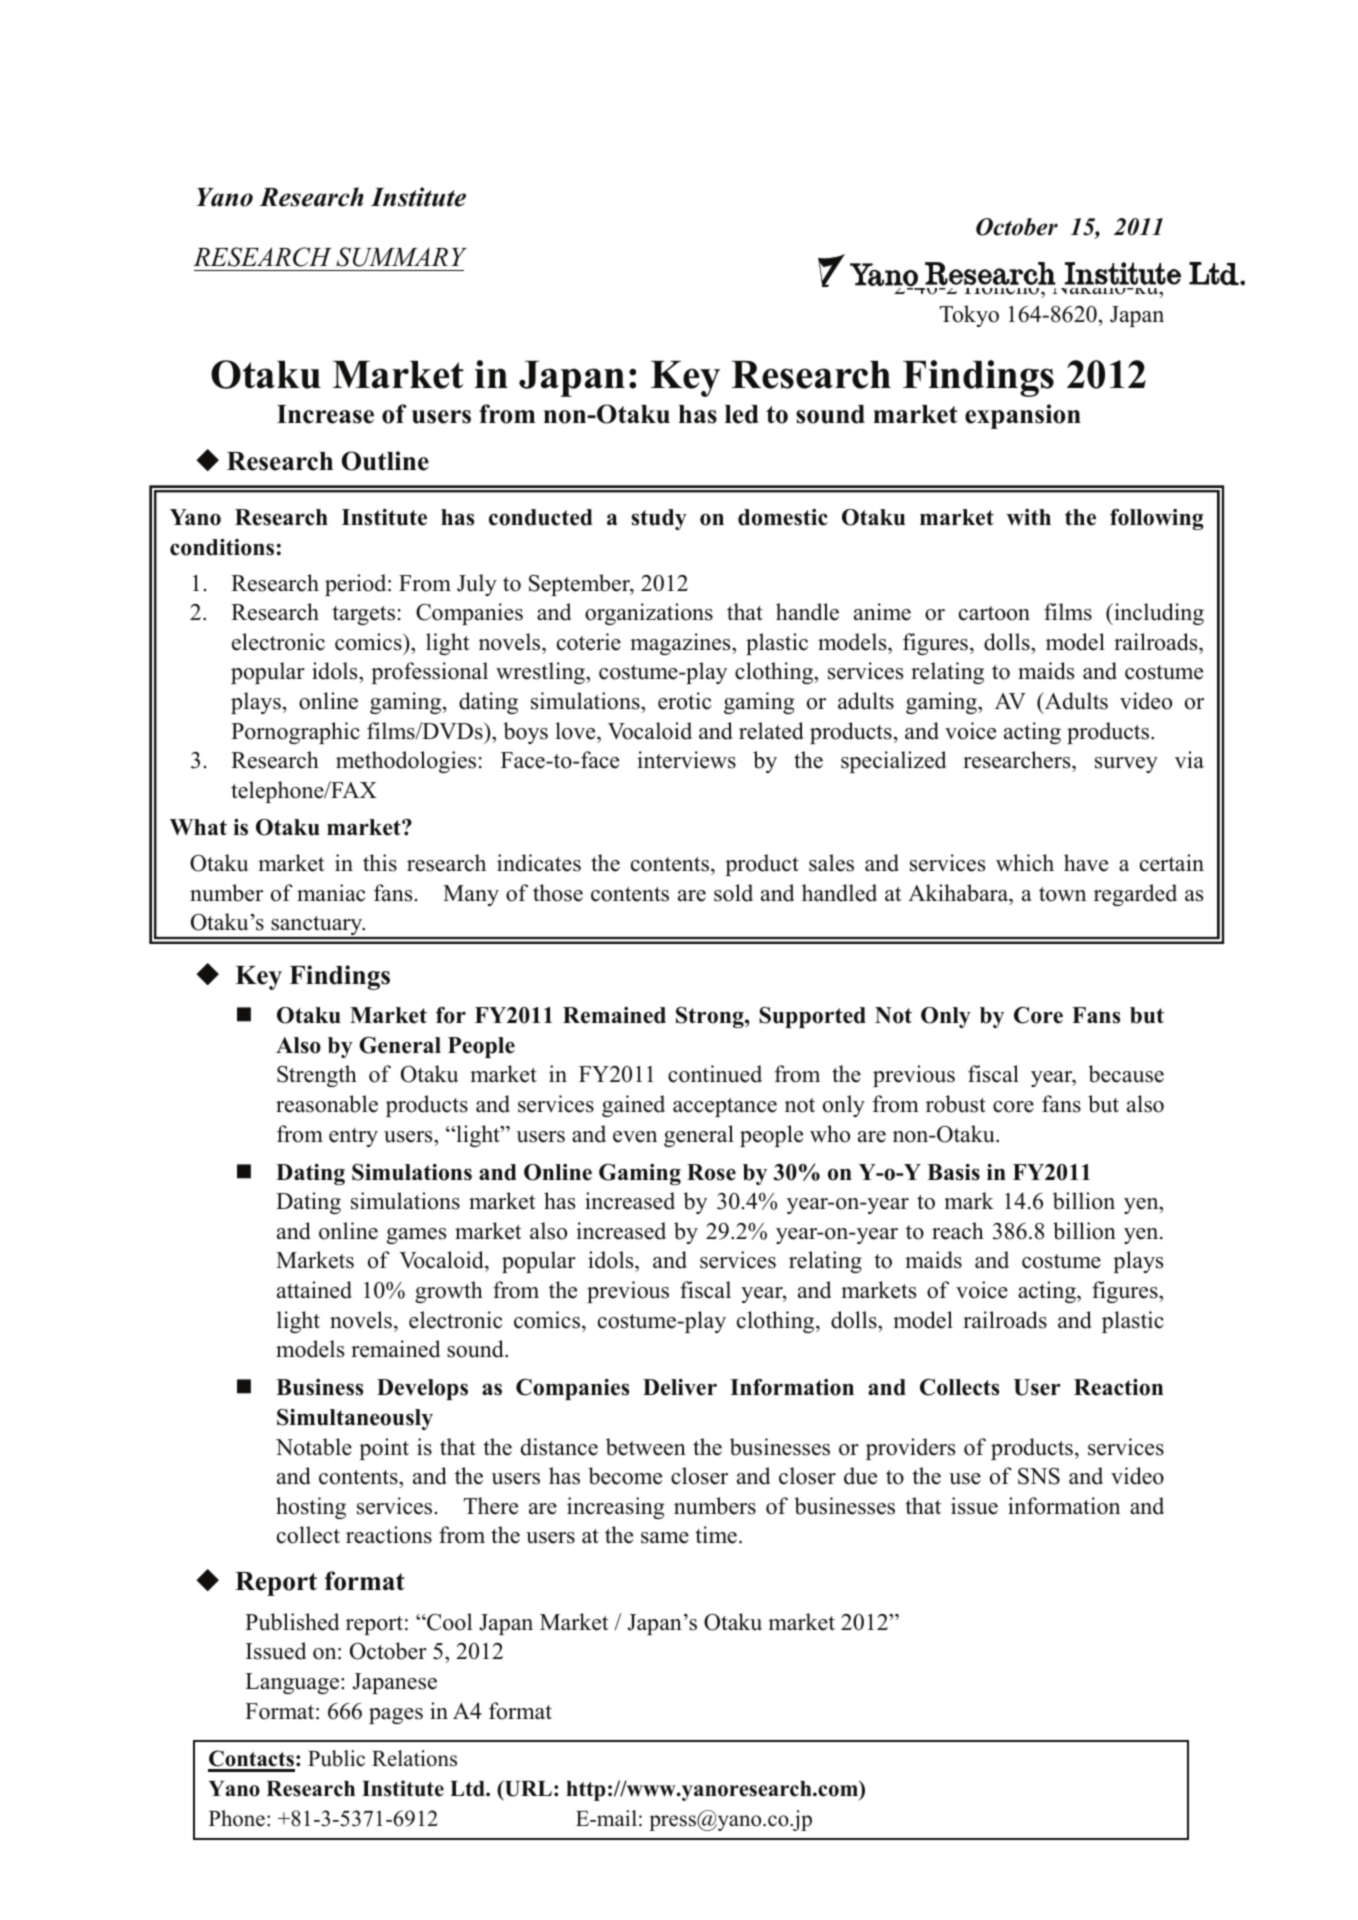 This screenshot has height=1920, width=1358. Describe the element at coordinates (527, 1789) in the screenshot. I see `URL` at that location.
